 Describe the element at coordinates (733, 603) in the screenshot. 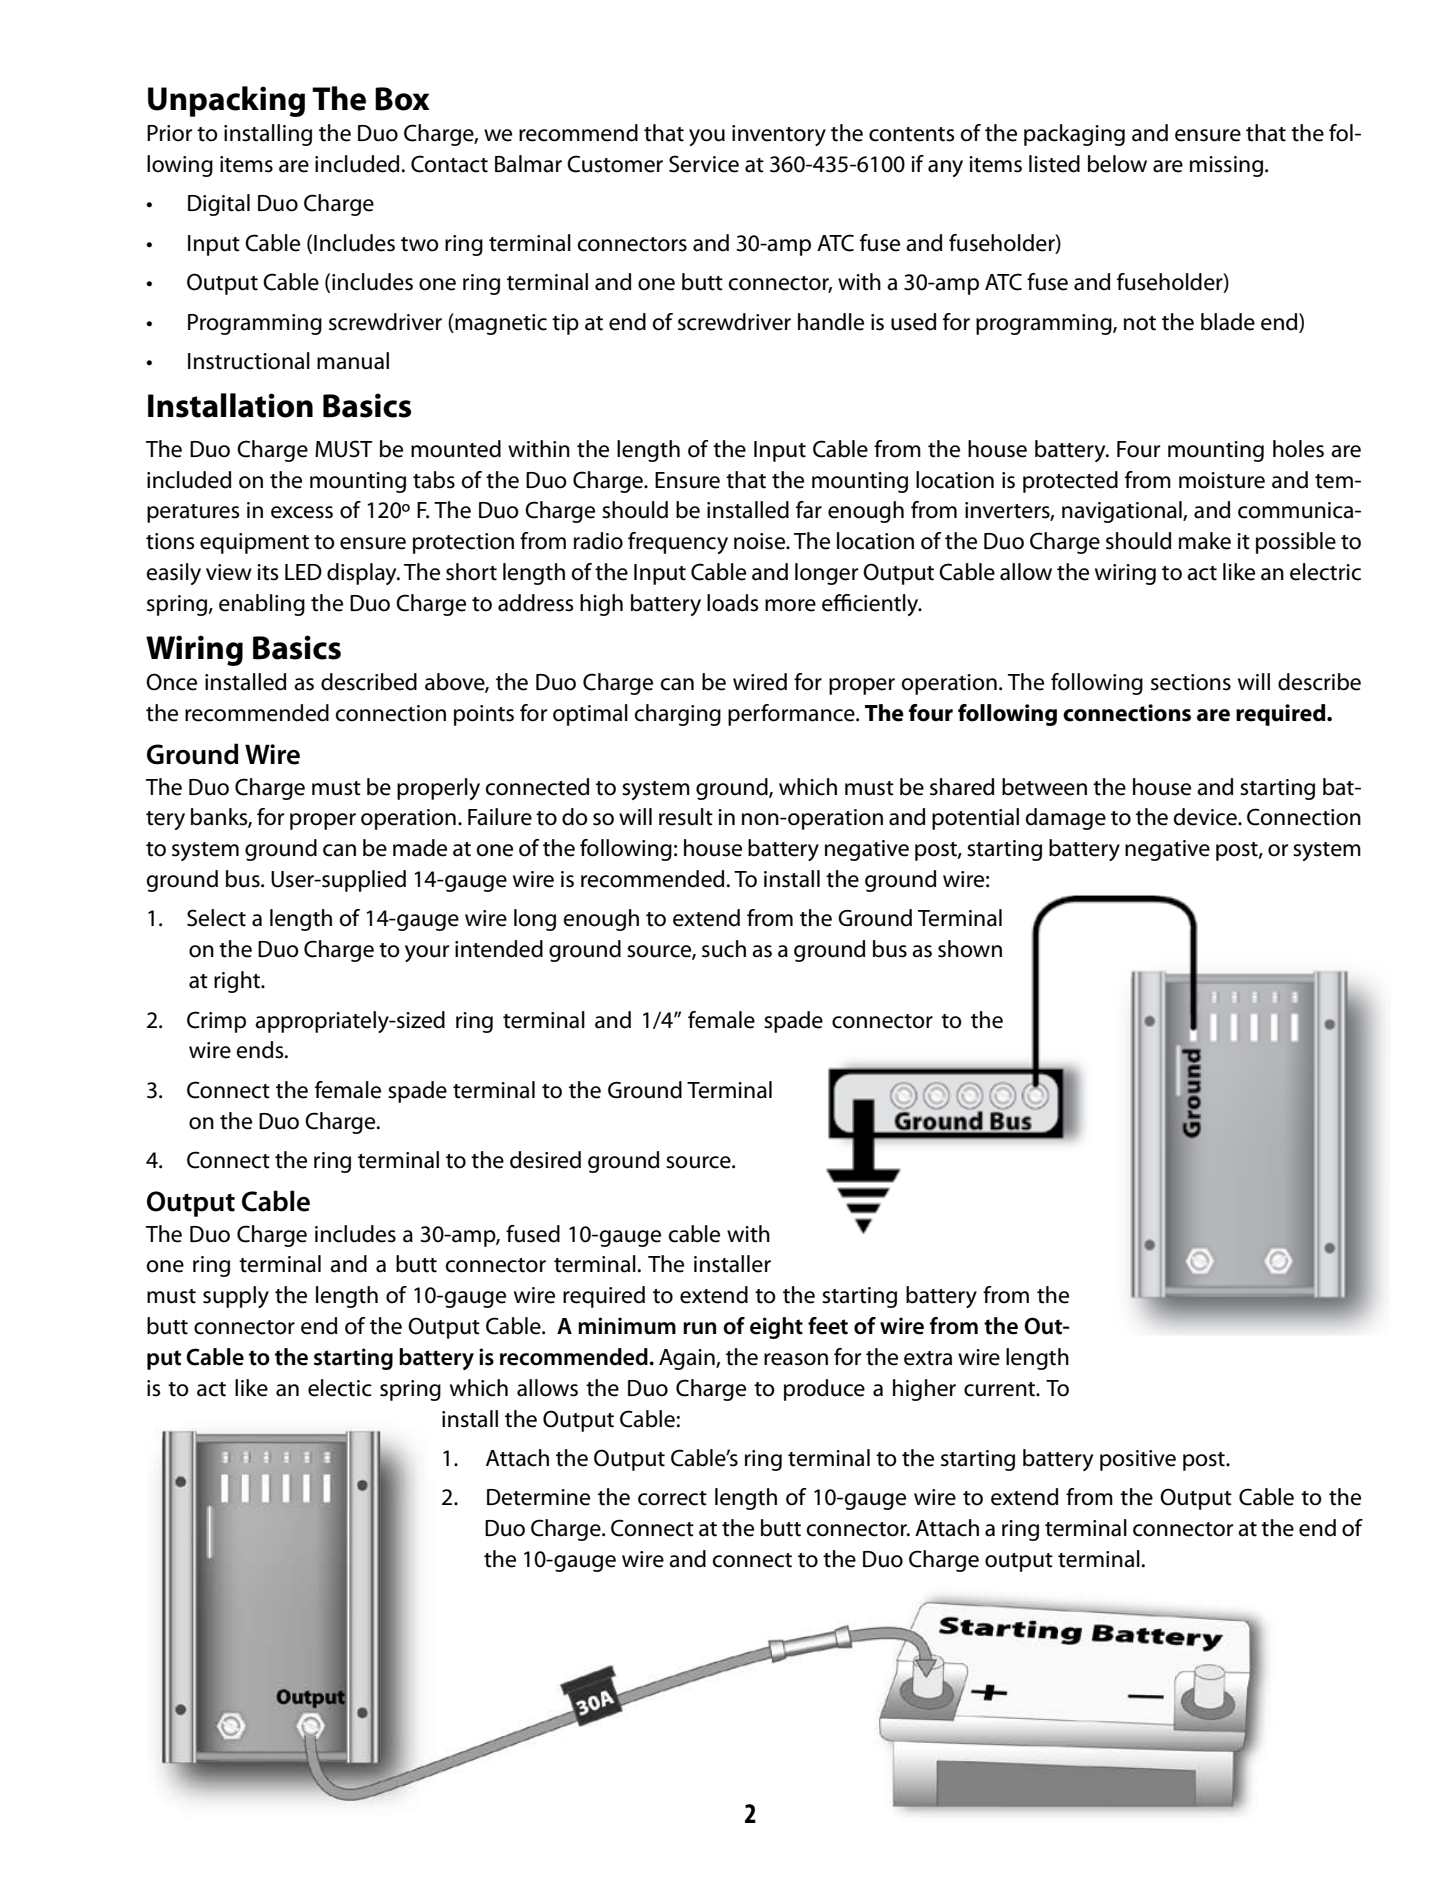

I see `loads` at that location.
